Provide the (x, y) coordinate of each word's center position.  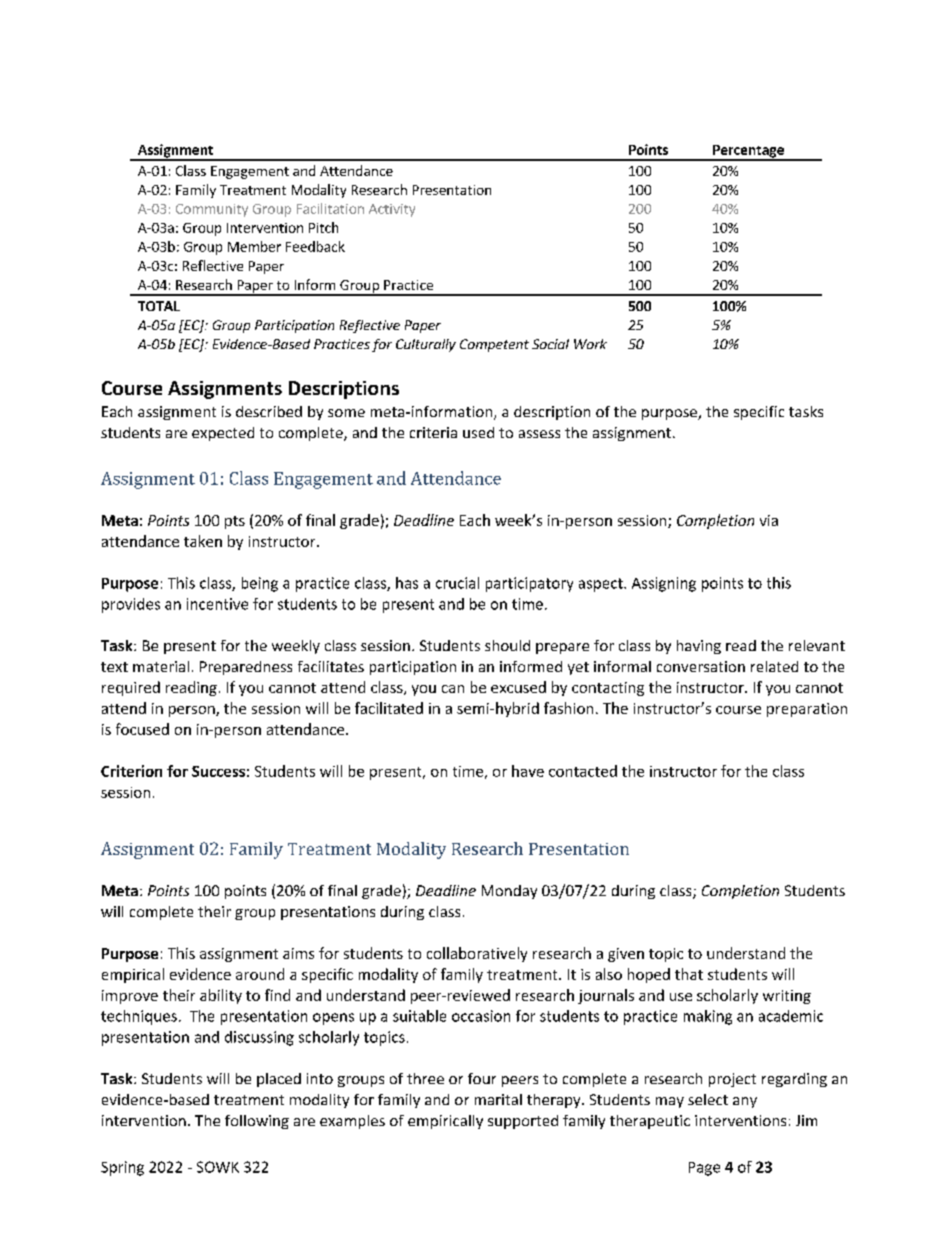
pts (235, 522)
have (528, 771)
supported (523, 1122)
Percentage (748, 152)
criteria (433, 432)
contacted (583, 771)
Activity (392, 210)
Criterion (131, 771)
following (257, 1122)
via (769, 520)
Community (212, 210)
